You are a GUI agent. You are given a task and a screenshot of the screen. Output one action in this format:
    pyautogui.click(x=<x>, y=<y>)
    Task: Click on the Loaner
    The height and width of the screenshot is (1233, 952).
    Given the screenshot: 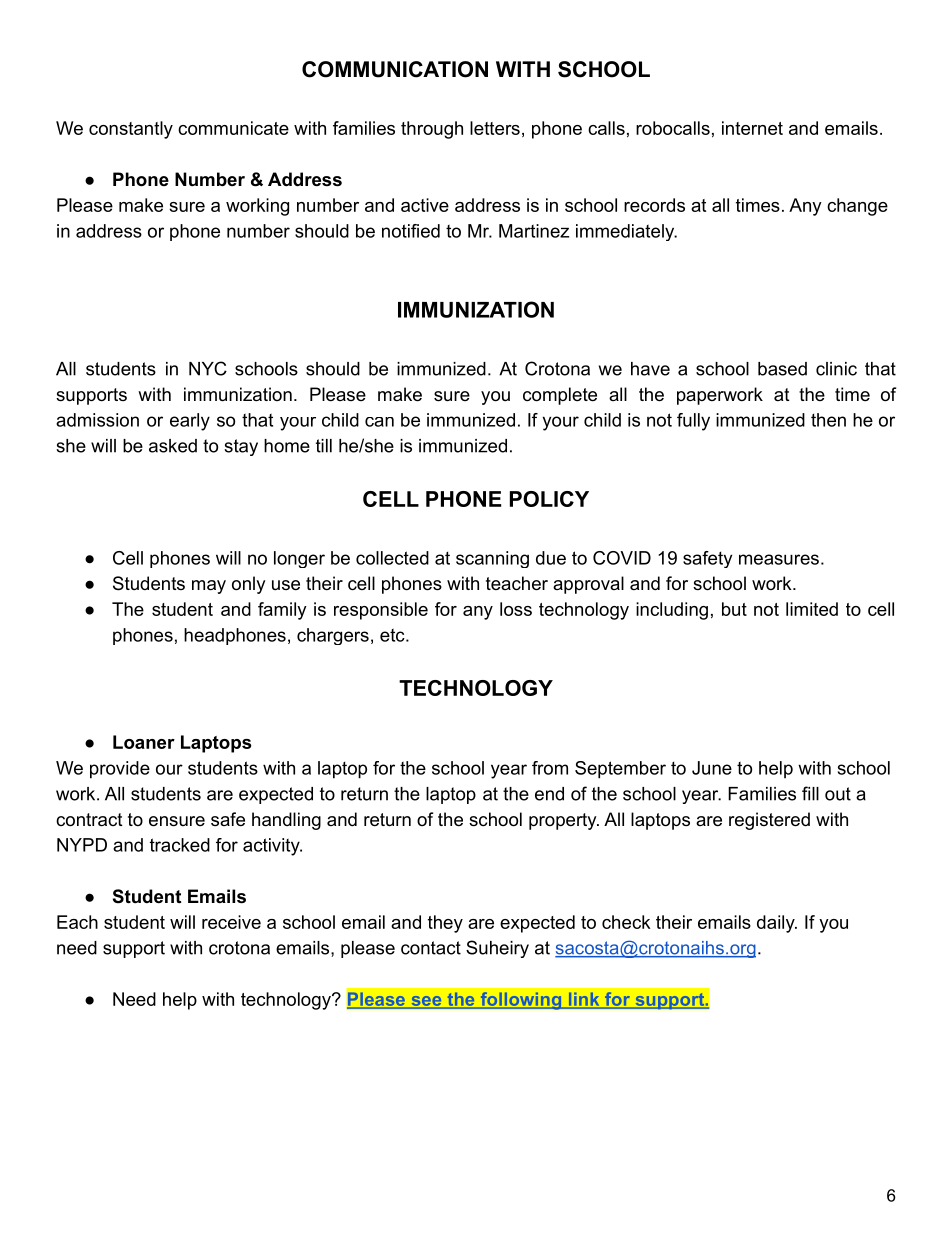 What is the action you would take?
    pyautogui.click(x=144, y=742)
